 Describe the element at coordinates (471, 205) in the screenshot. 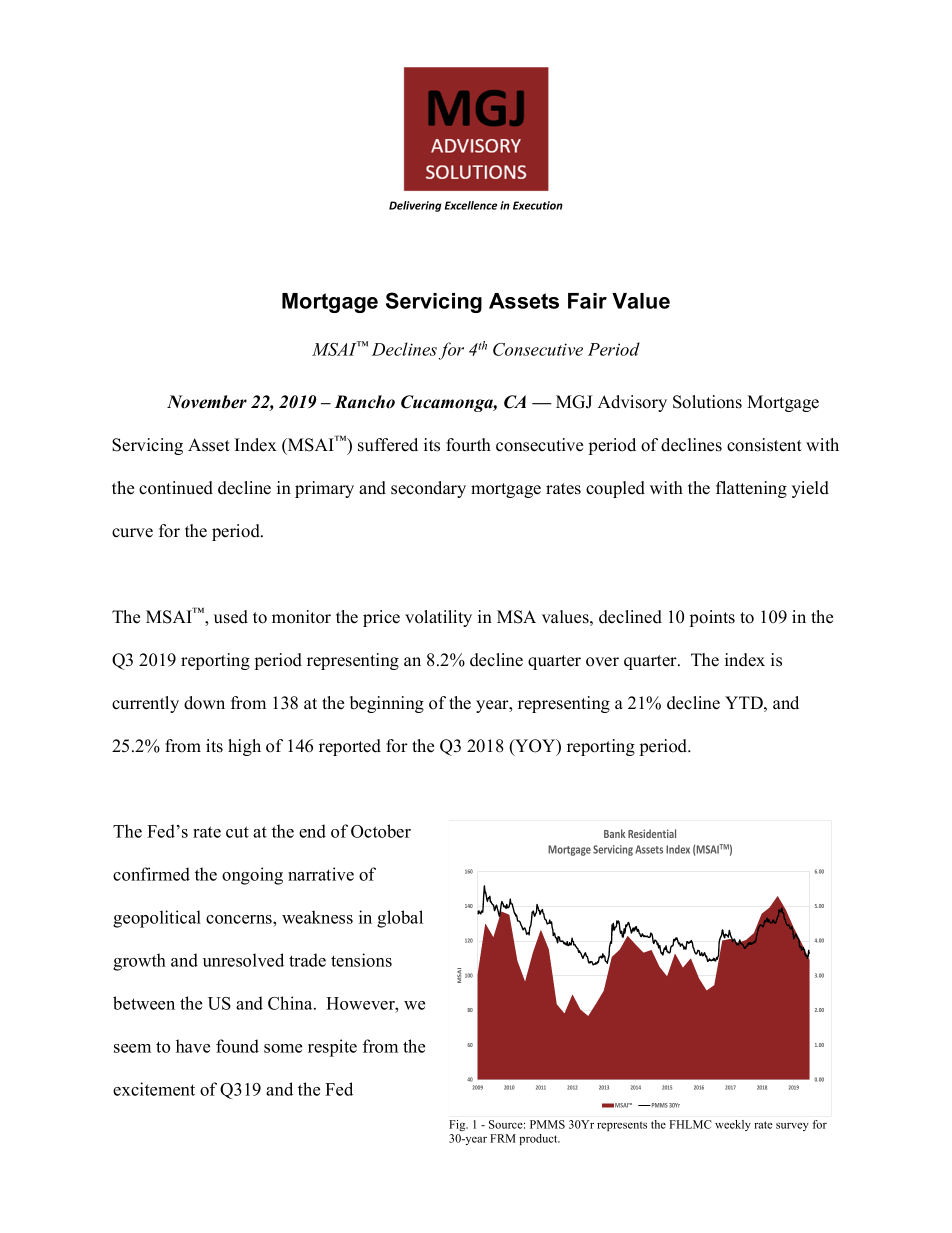

I see `Excellence` at that location.
